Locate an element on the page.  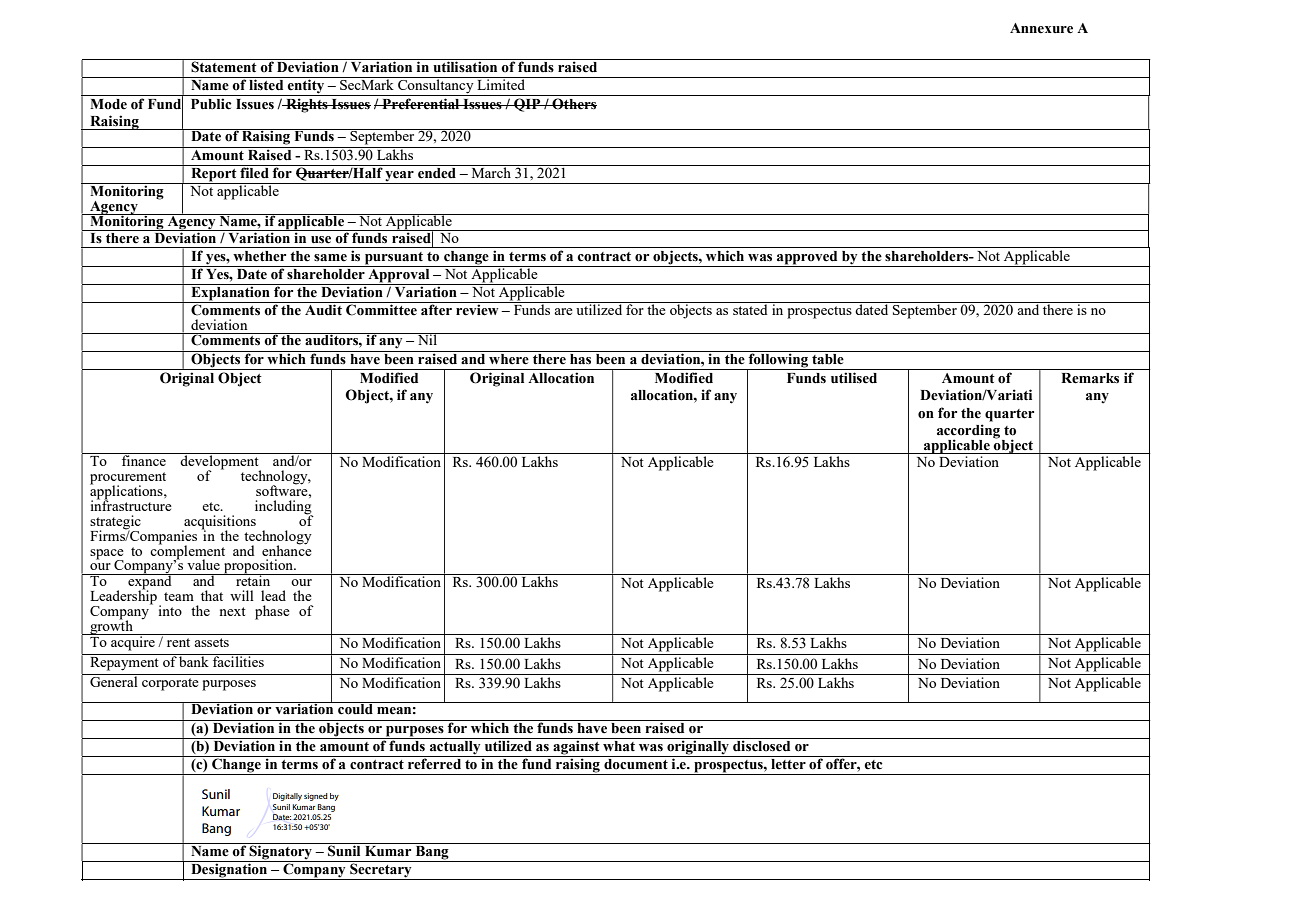
Signatory is located at coordinates (281, 851).
